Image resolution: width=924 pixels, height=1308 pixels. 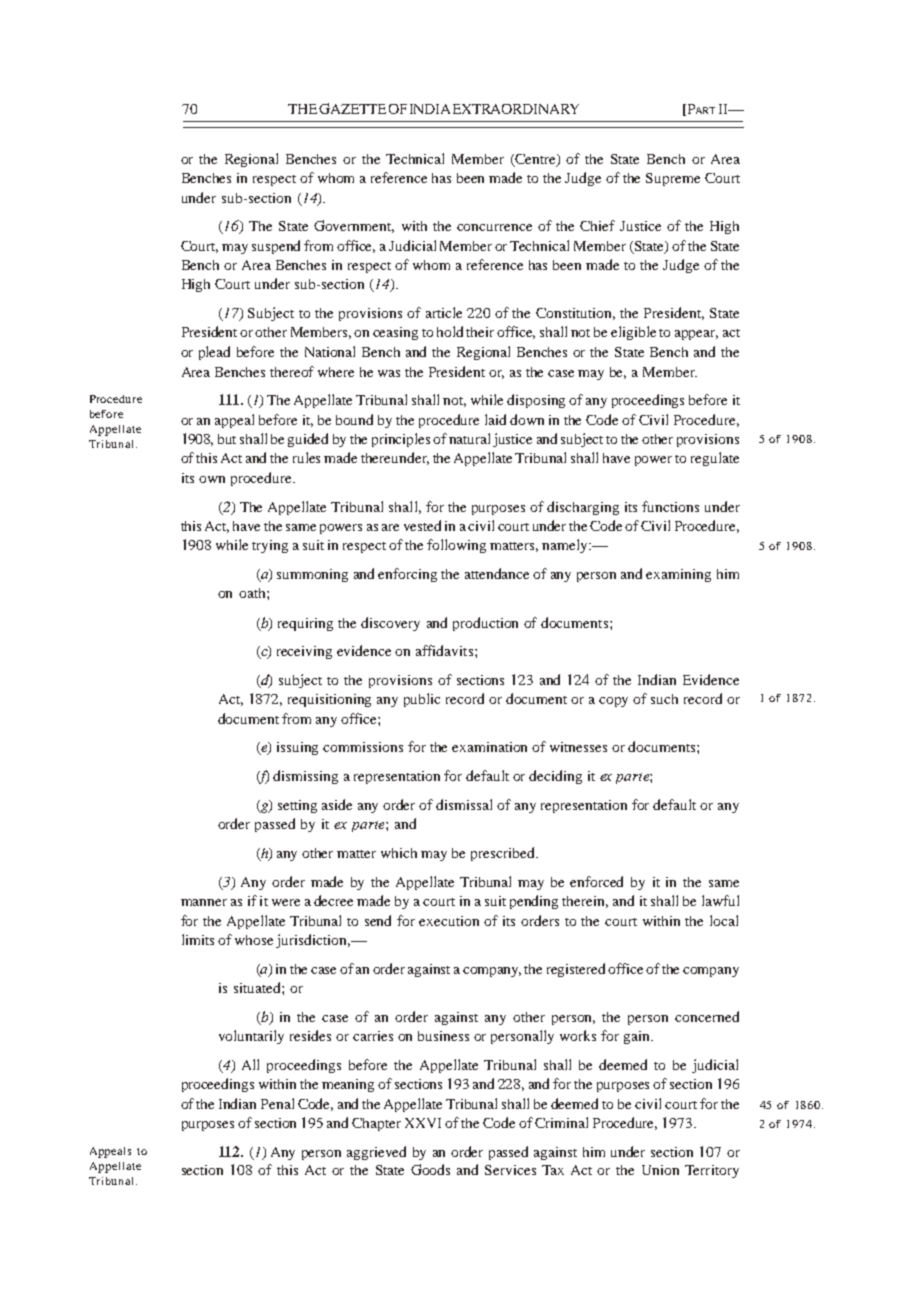 What do you see at coordinates (516, 109) in the screenshot?
I see `EXTRAORDINARY` at bounding box center [516, 109].
